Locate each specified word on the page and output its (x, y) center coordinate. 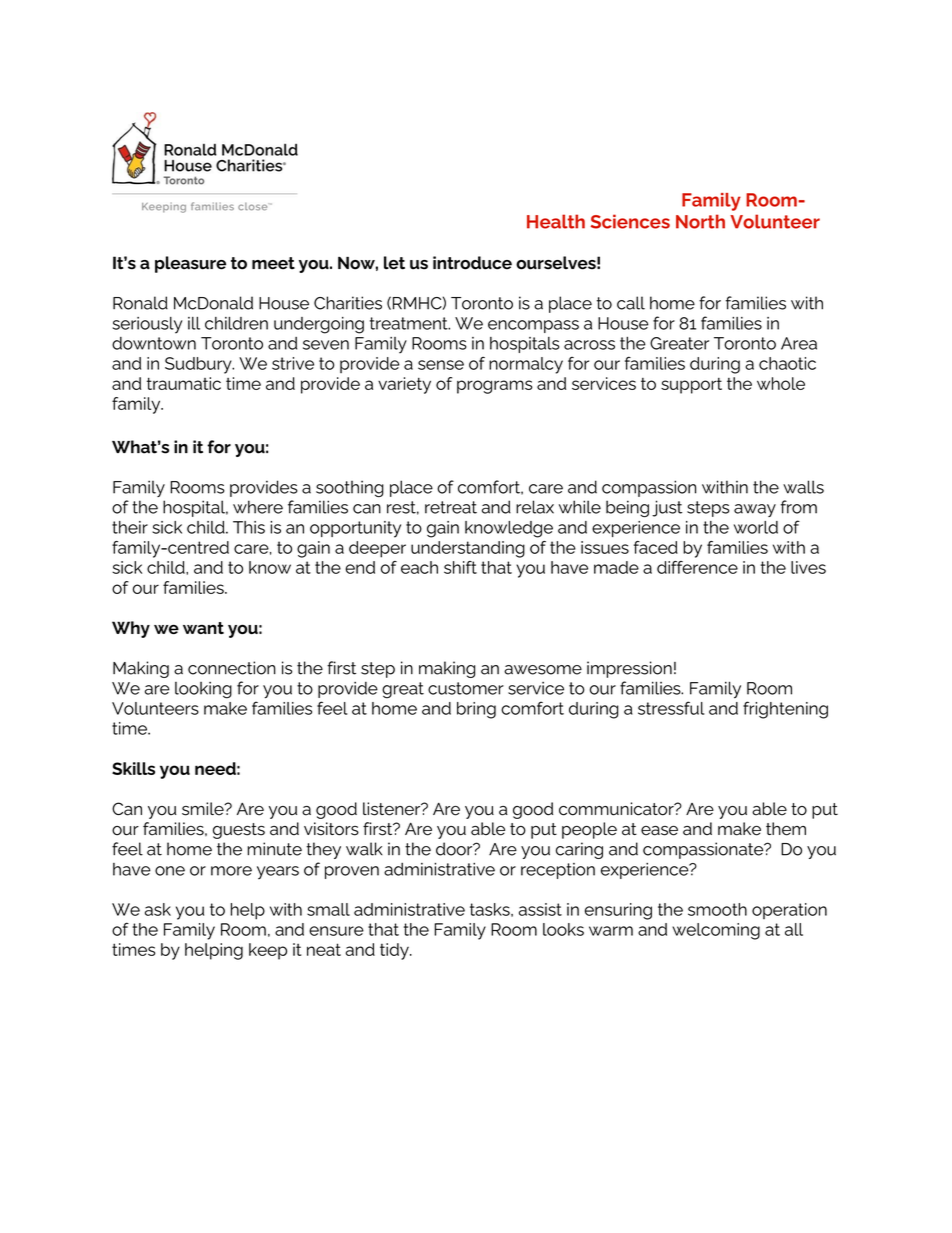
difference (697, 567)
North (700, 221)
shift (460, 567)
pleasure (190, 264)
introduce (472, 263)
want (203, 628)
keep (268, 951)
